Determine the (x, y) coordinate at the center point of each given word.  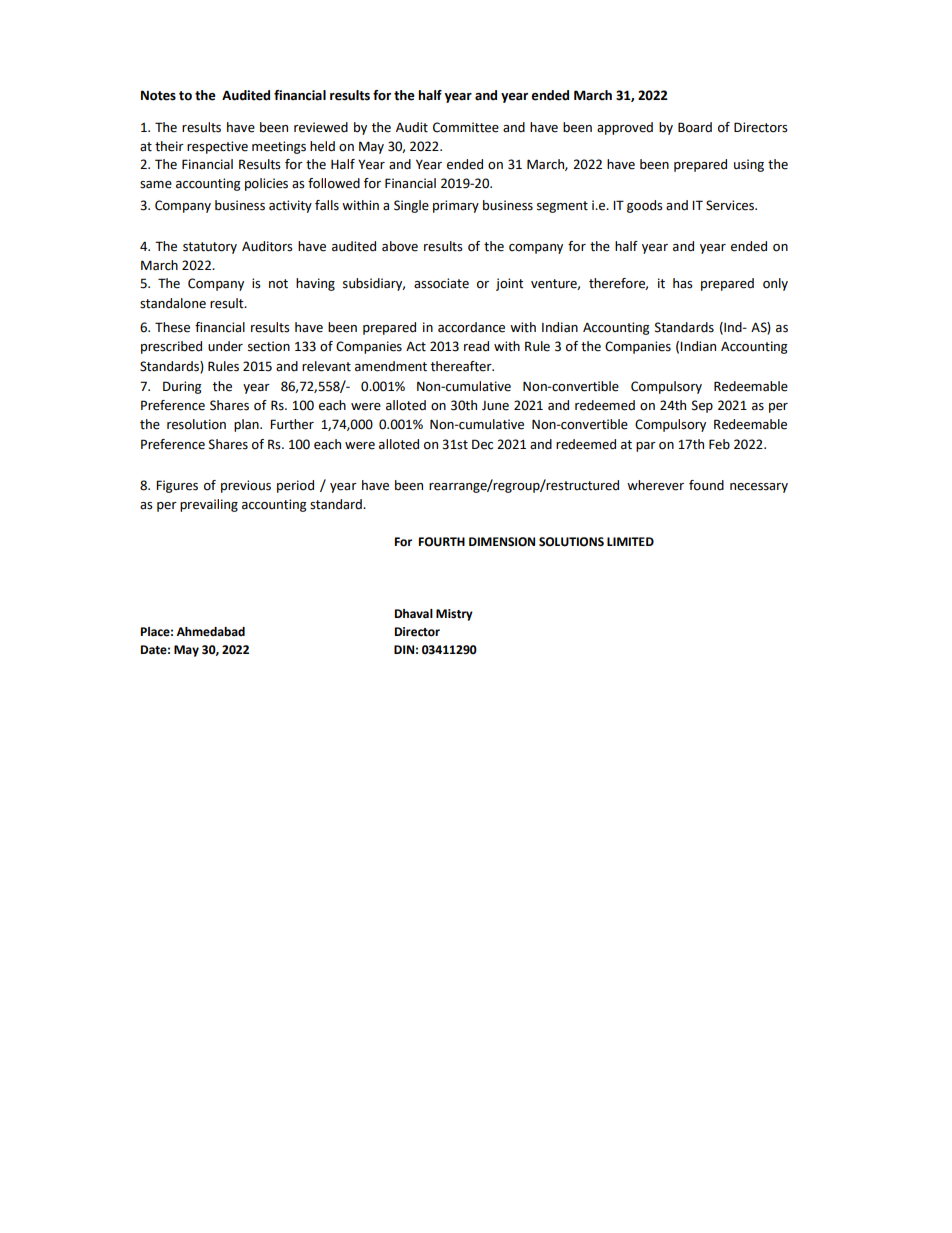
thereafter (462, 366)
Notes (158, 95)
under (225, 346)
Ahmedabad (210, 632)
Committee (466, 127)
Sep (702, 406)
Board (695, 127)
